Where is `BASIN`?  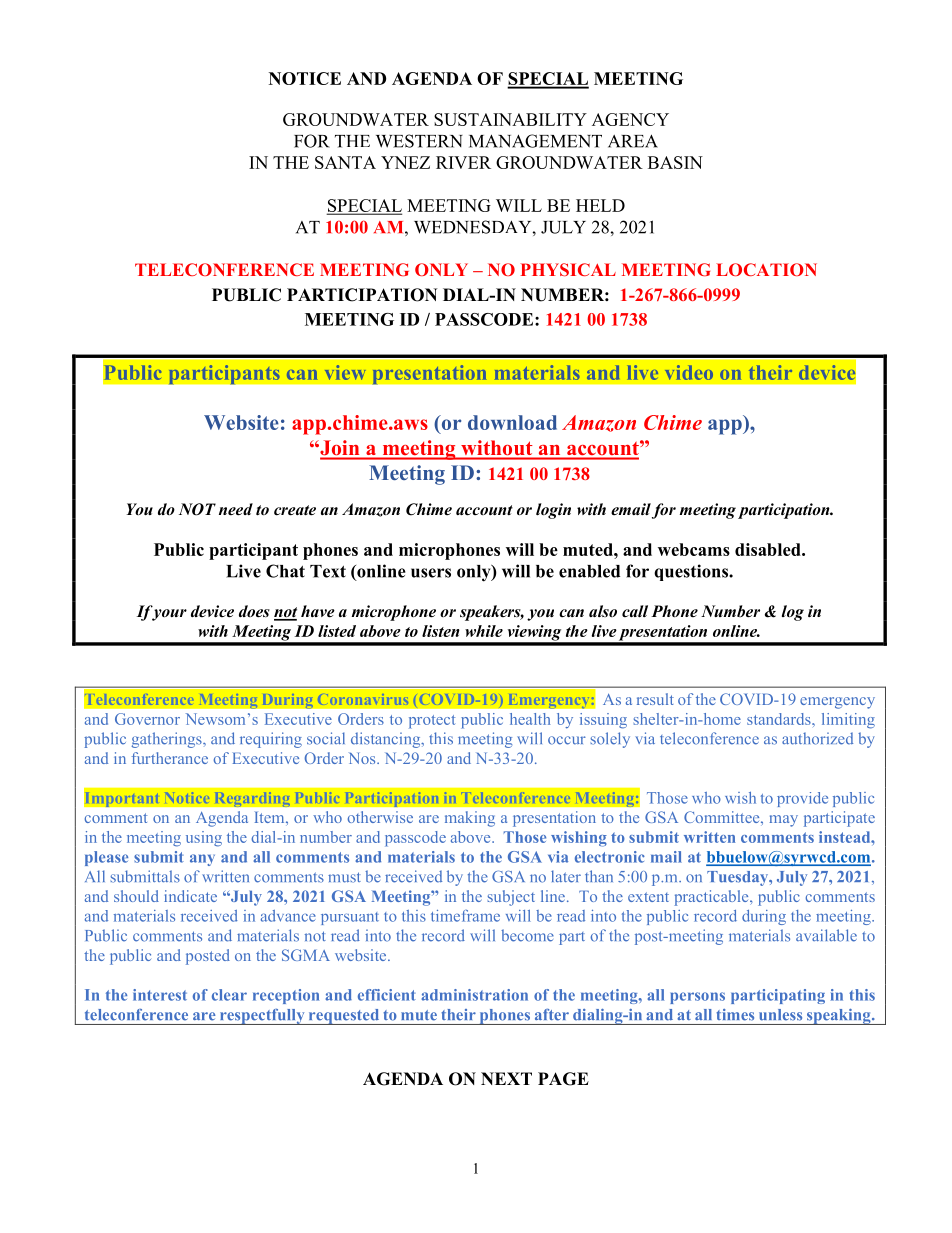
BASIN is located at coordinates (675, 162).
